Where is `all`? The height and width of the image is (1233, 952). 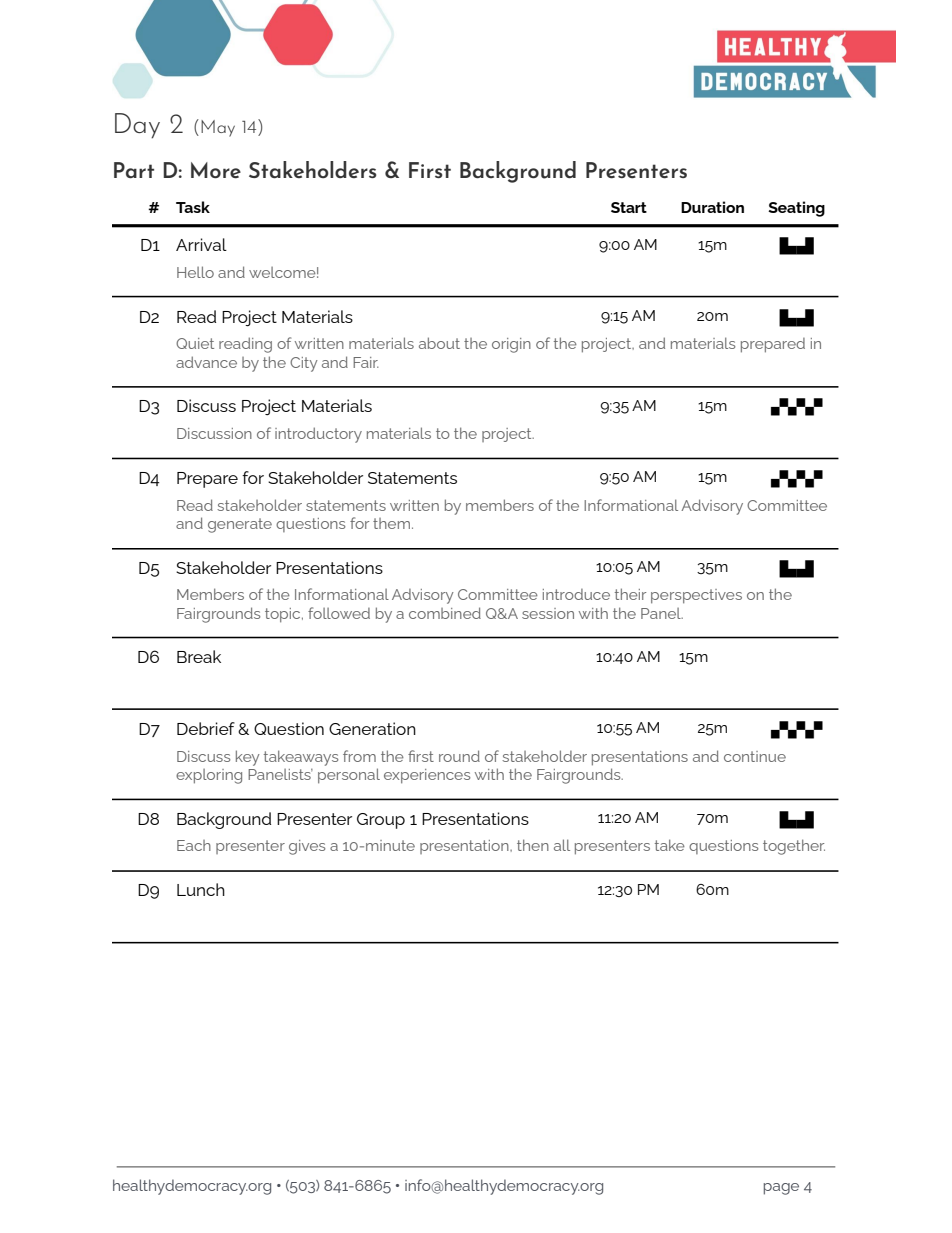
all is located at coordinates (562, 845).
